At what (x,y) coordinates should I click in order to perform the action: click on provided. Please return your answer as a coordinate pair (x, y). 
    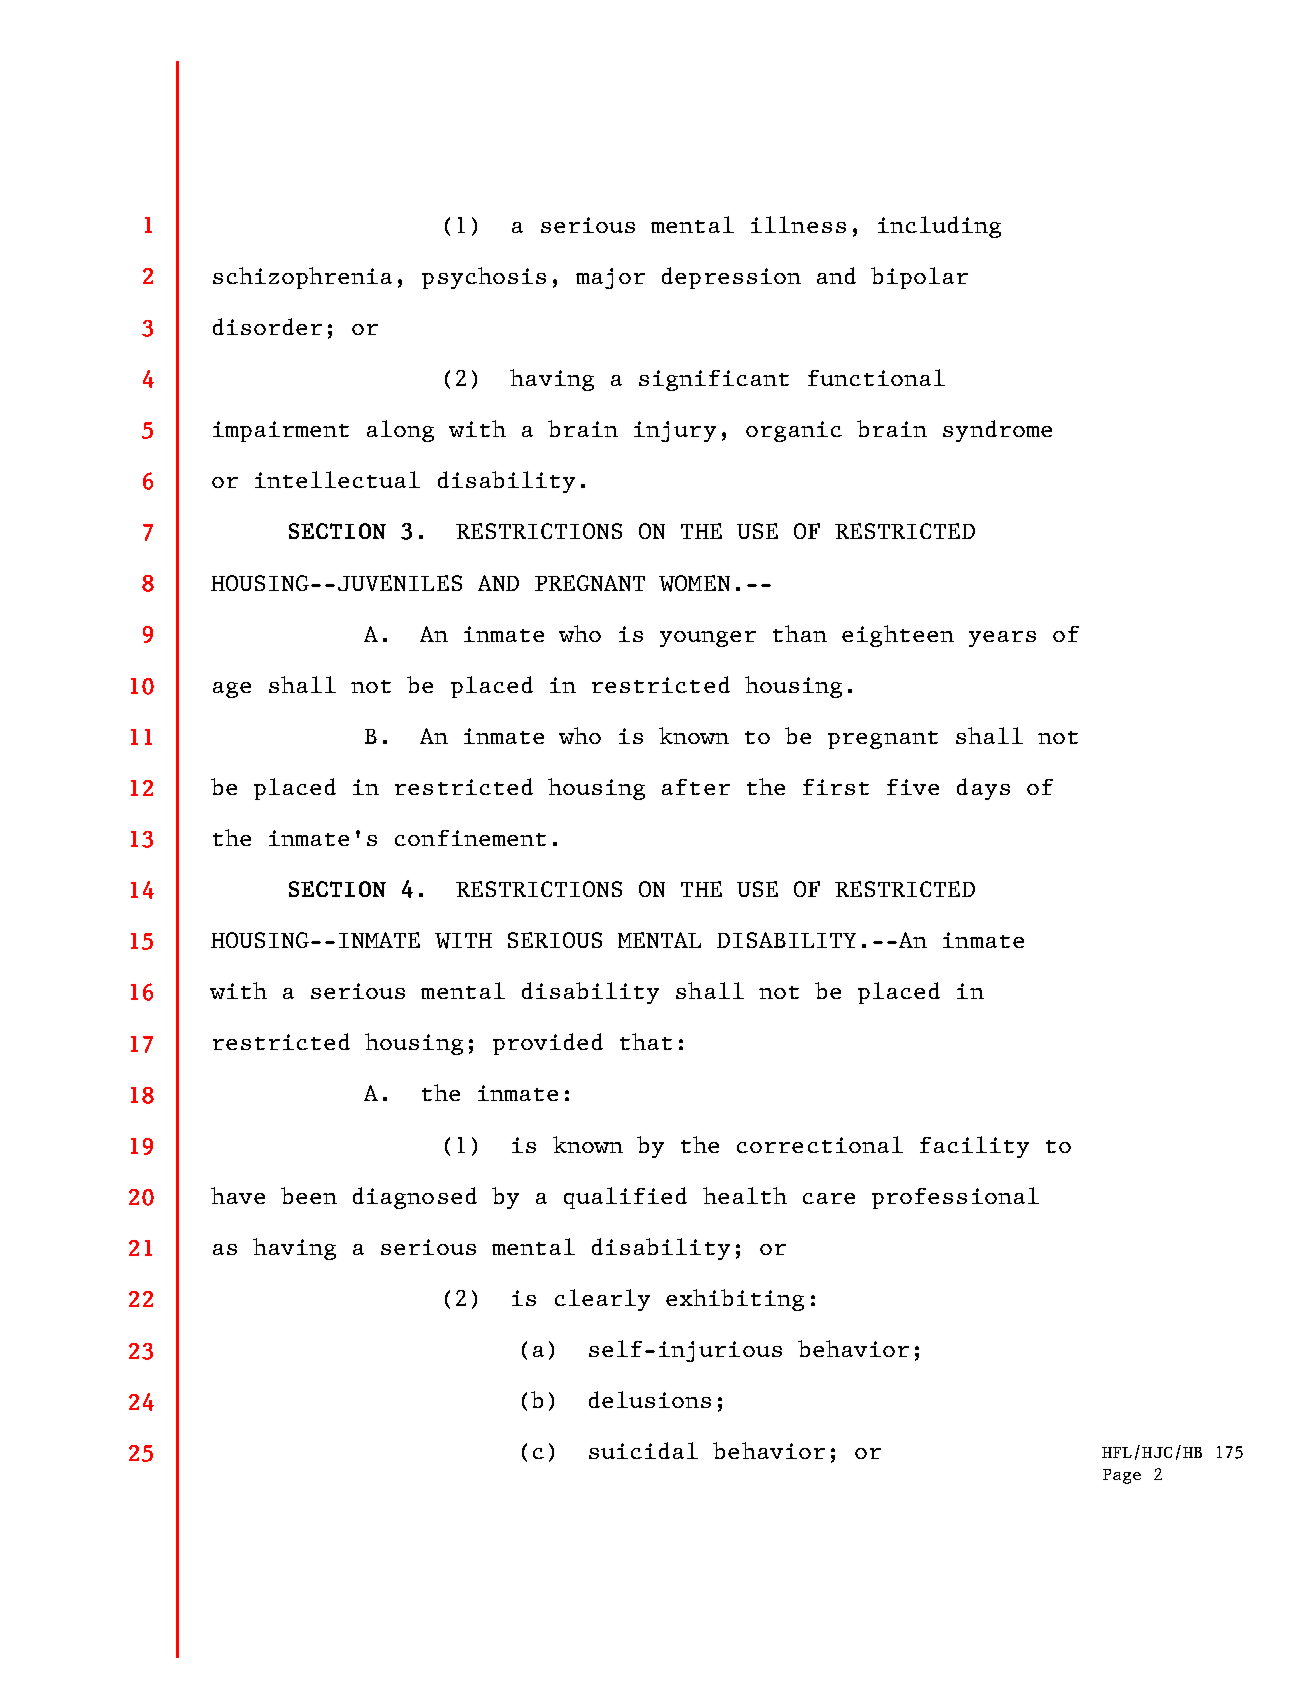
    Looking at the image, I should click on (548, 1044).
